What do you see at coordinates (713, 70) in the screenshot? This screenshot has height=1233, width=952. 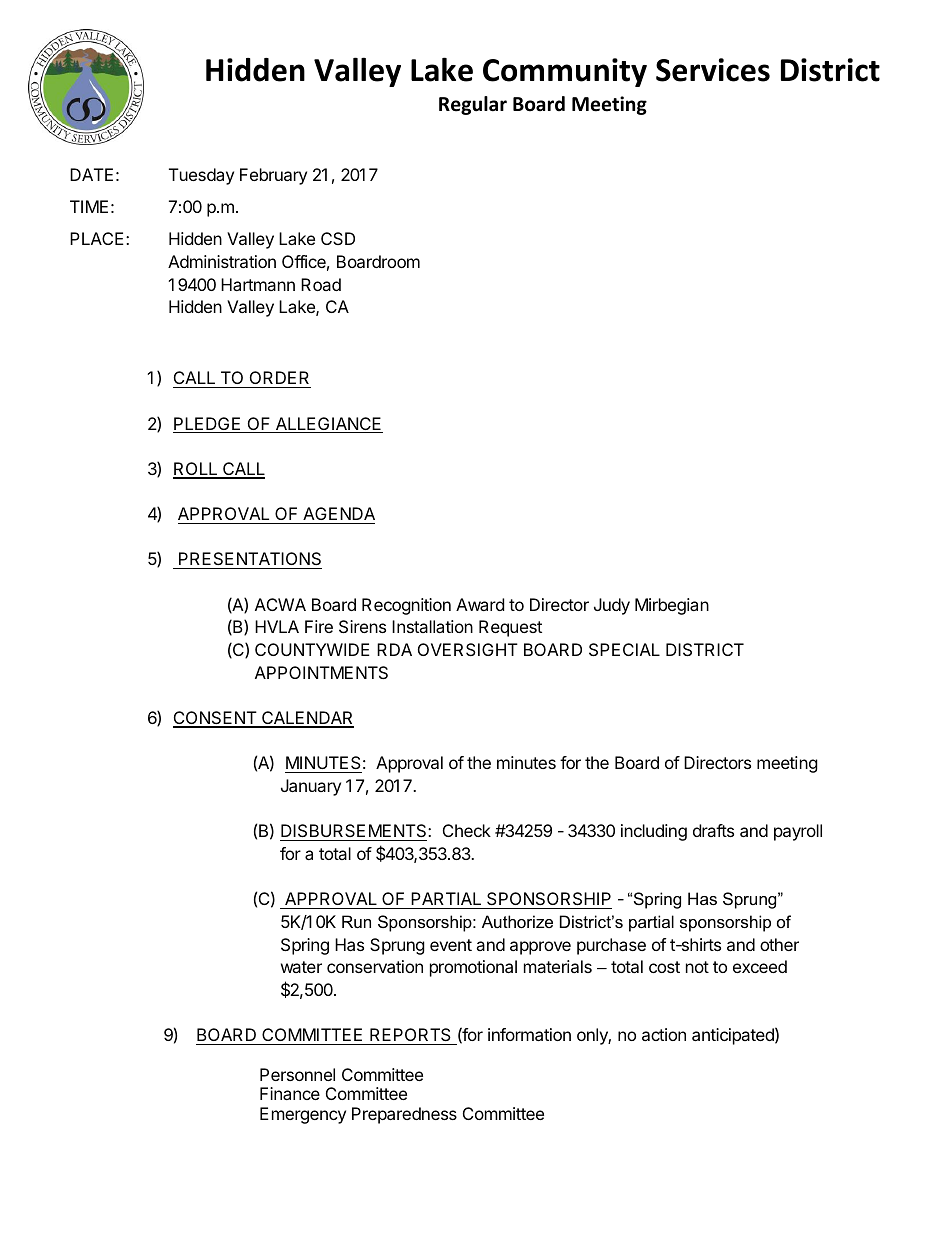 I see `Services` at bounding box center [713, 70].
